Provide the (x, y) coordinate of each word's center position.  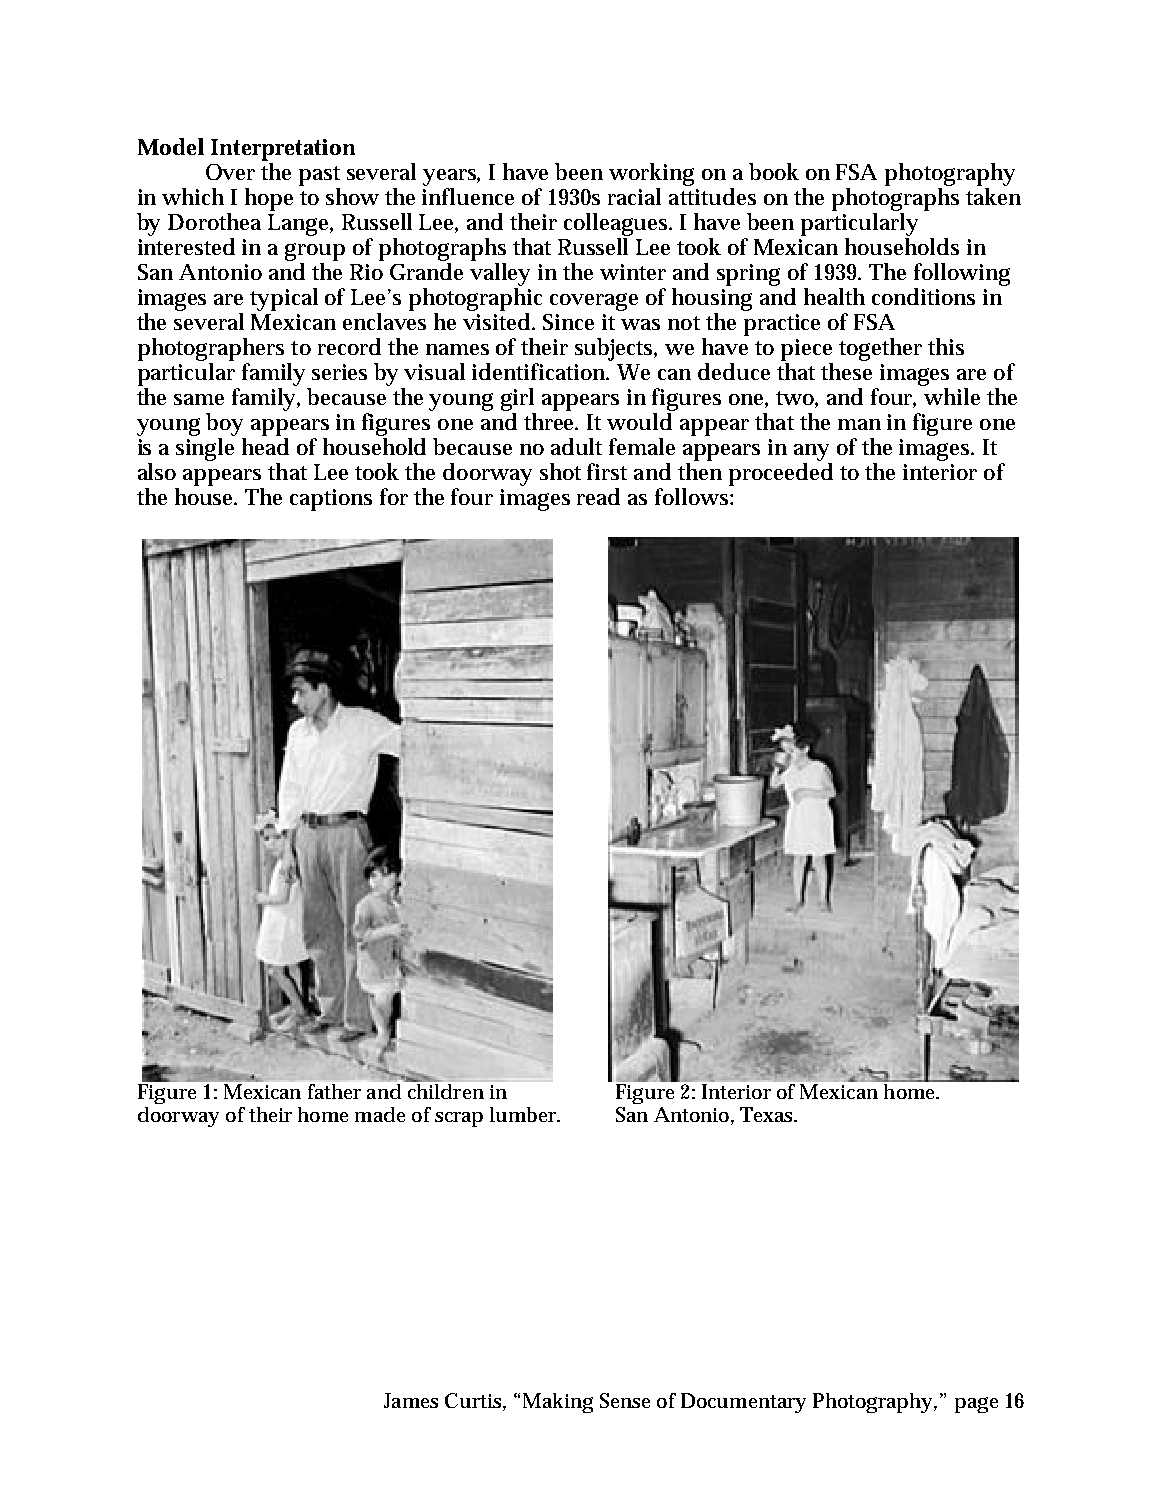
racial (634, 196)
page (976, 1405)
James (411, 1400)
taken (993, 196)
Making (558, 1403)
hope (269, 199)
